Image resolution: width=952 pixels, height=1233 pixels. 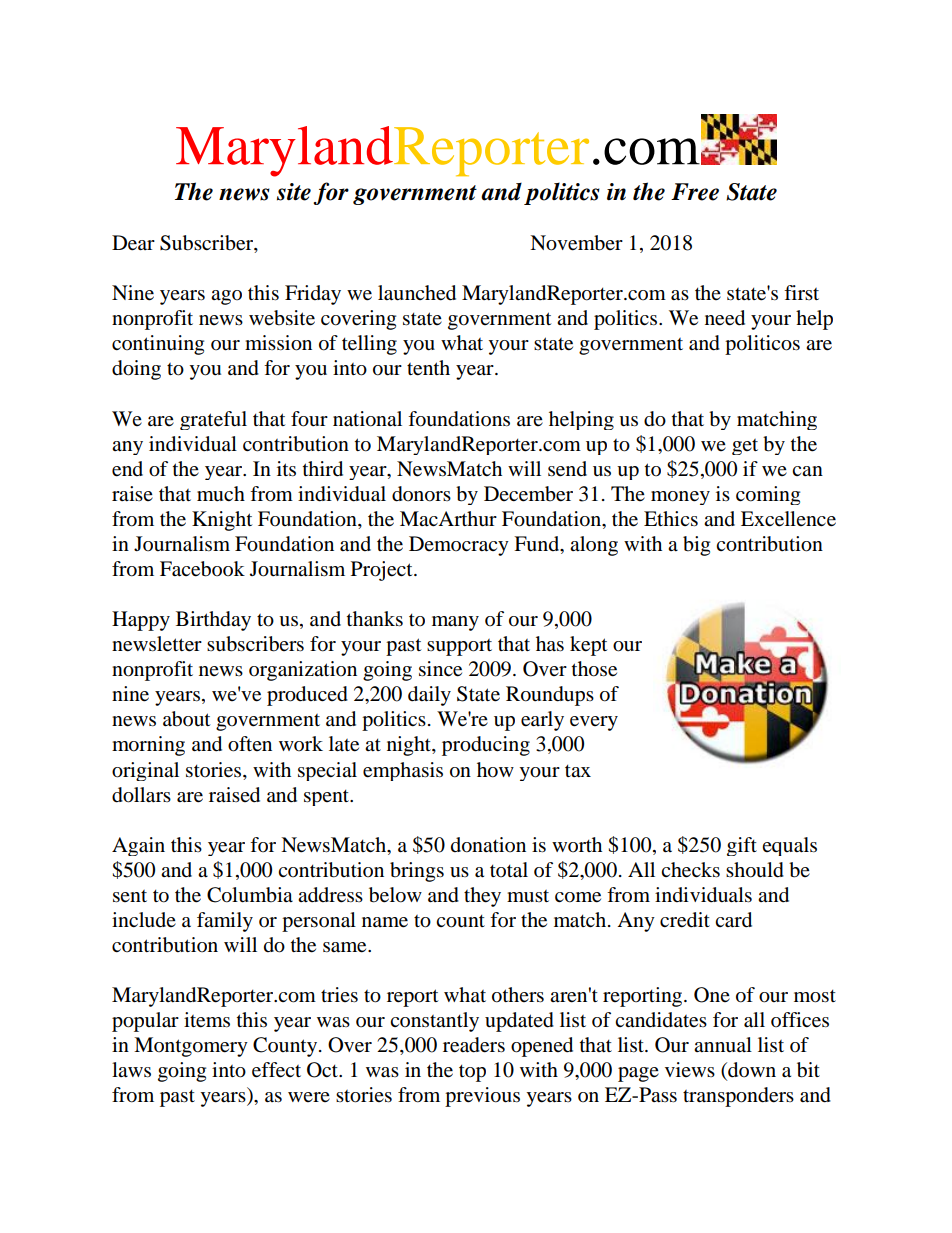 I want to click on top, so click(x=472, y=1073).
